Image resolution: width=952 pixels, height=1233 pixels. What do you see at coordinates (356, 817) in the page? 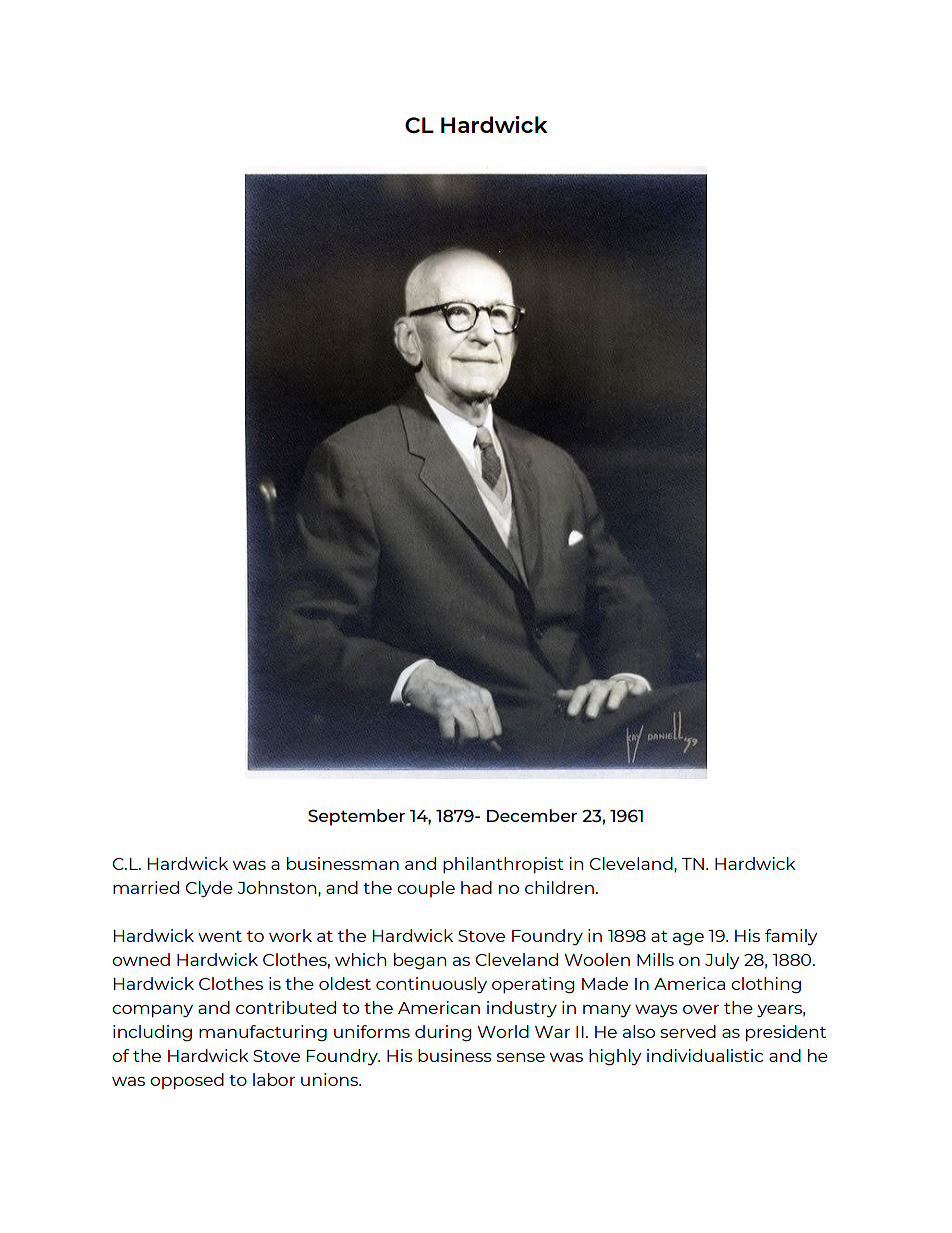
I see `September` at bounding box center [356, 817].
